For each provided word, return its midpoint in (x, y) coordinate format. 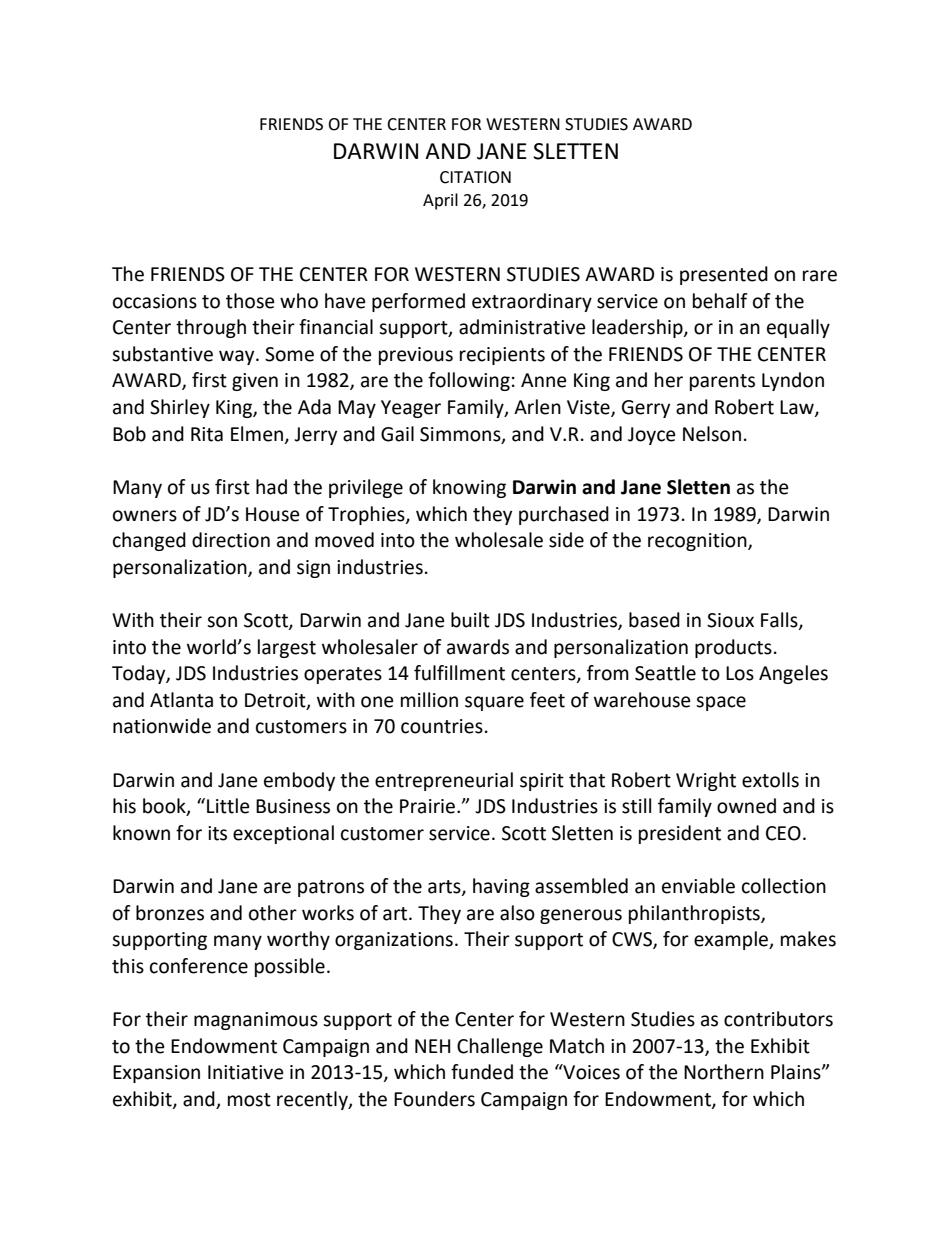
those (250, 301)
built (470, 620)
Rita (207, 434)
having (501, 887)
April (440, 201)
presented (724, 275)
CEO (783, 833)
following (469, 381)
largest (287, 648)
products (733, 648)
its (217, 833)
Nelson (712, 434)
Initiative (246, 1072)
